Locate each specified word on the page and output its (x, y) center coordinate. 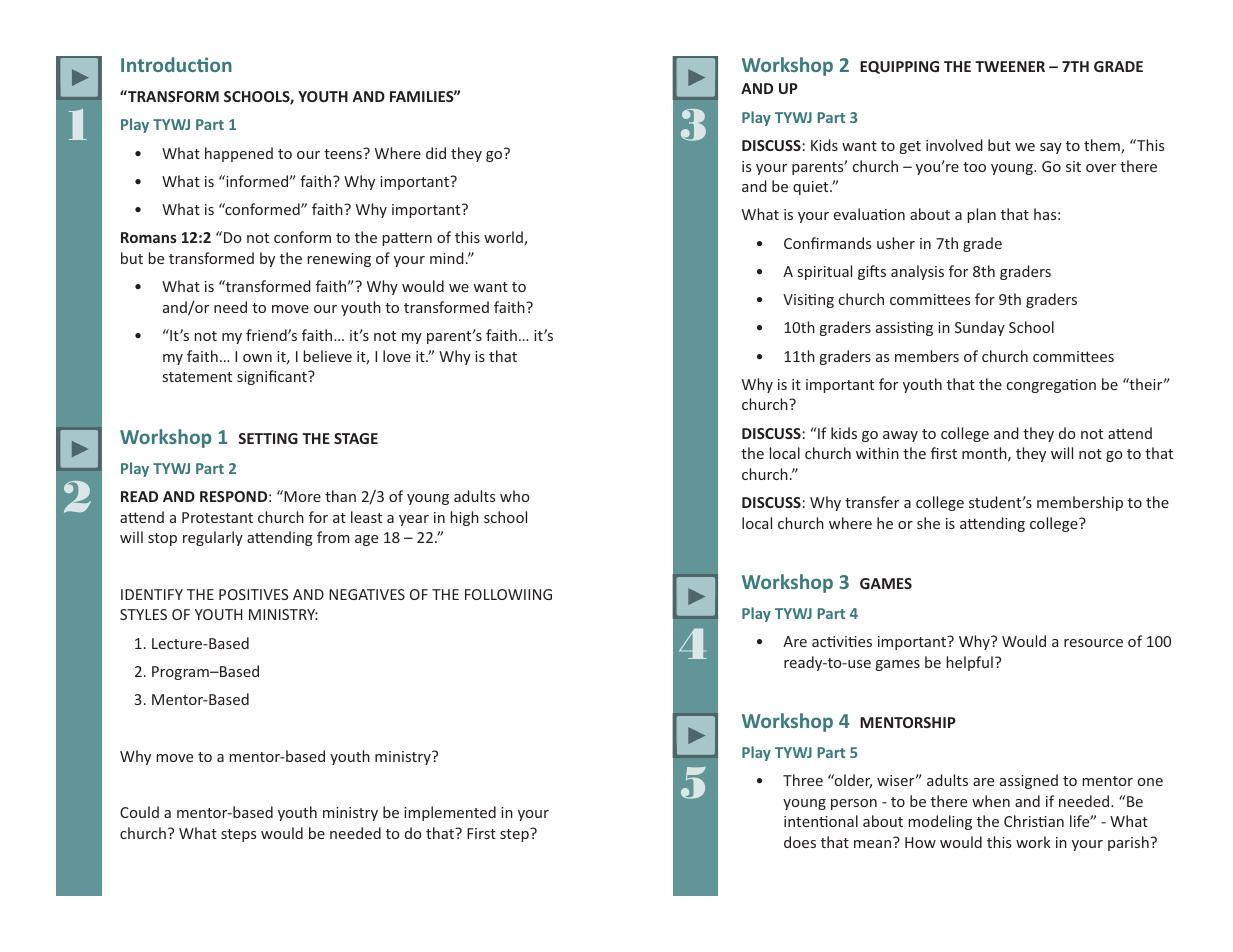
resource (1093, 643)
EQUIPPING (899, 67)
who (515, 496)
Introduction (176, 64)
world (504, 238)
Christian (1034, 821)
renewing (339, 260)
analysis (917, 272)
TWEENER (1010, 66)
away (900, 436)
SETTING (268, 438)
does (800, 842)
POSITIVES (253, 594)
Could (139, 812)
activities (842, 641)
